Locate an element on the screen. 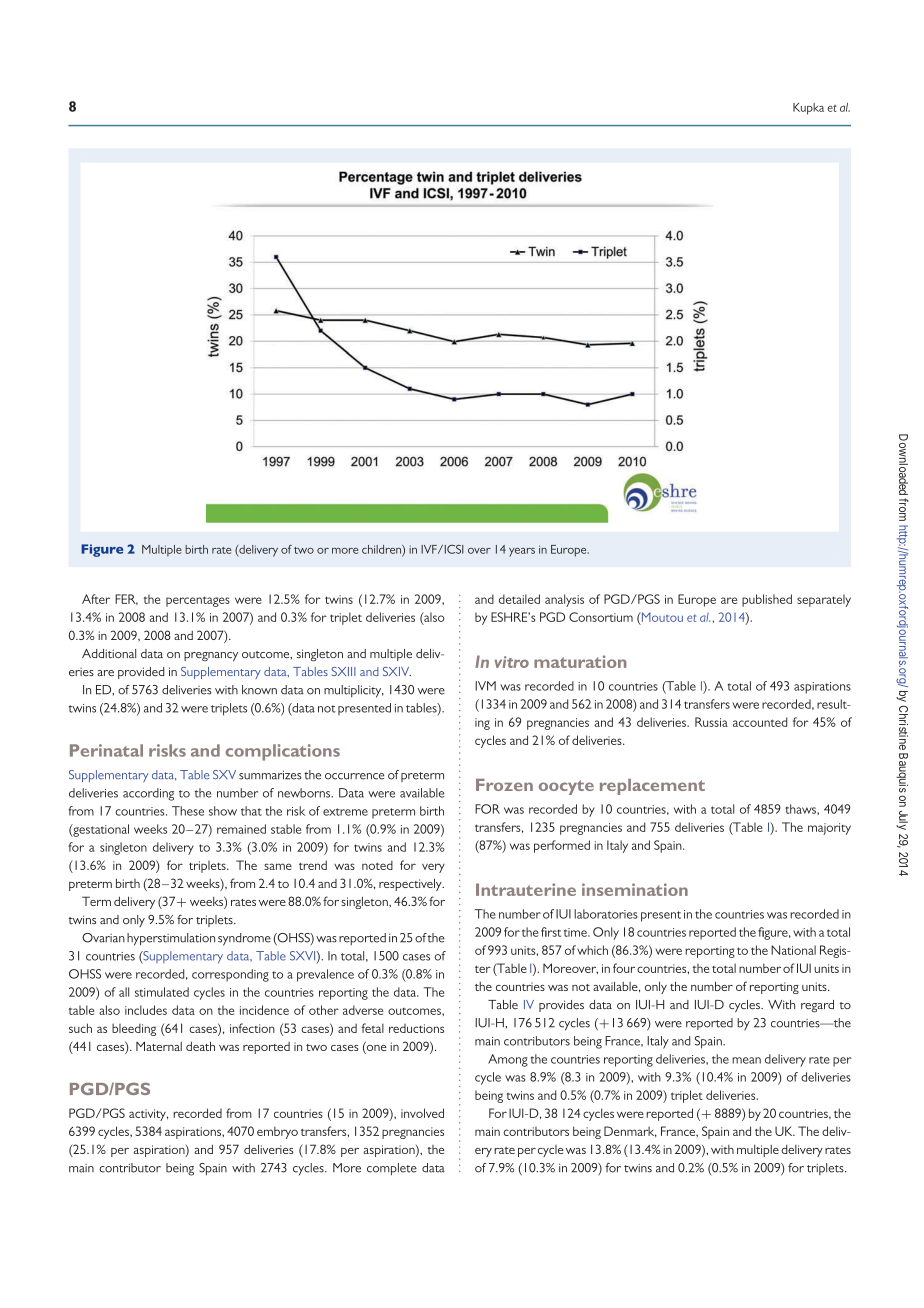  mean is located at coordinates (746, 1060).
